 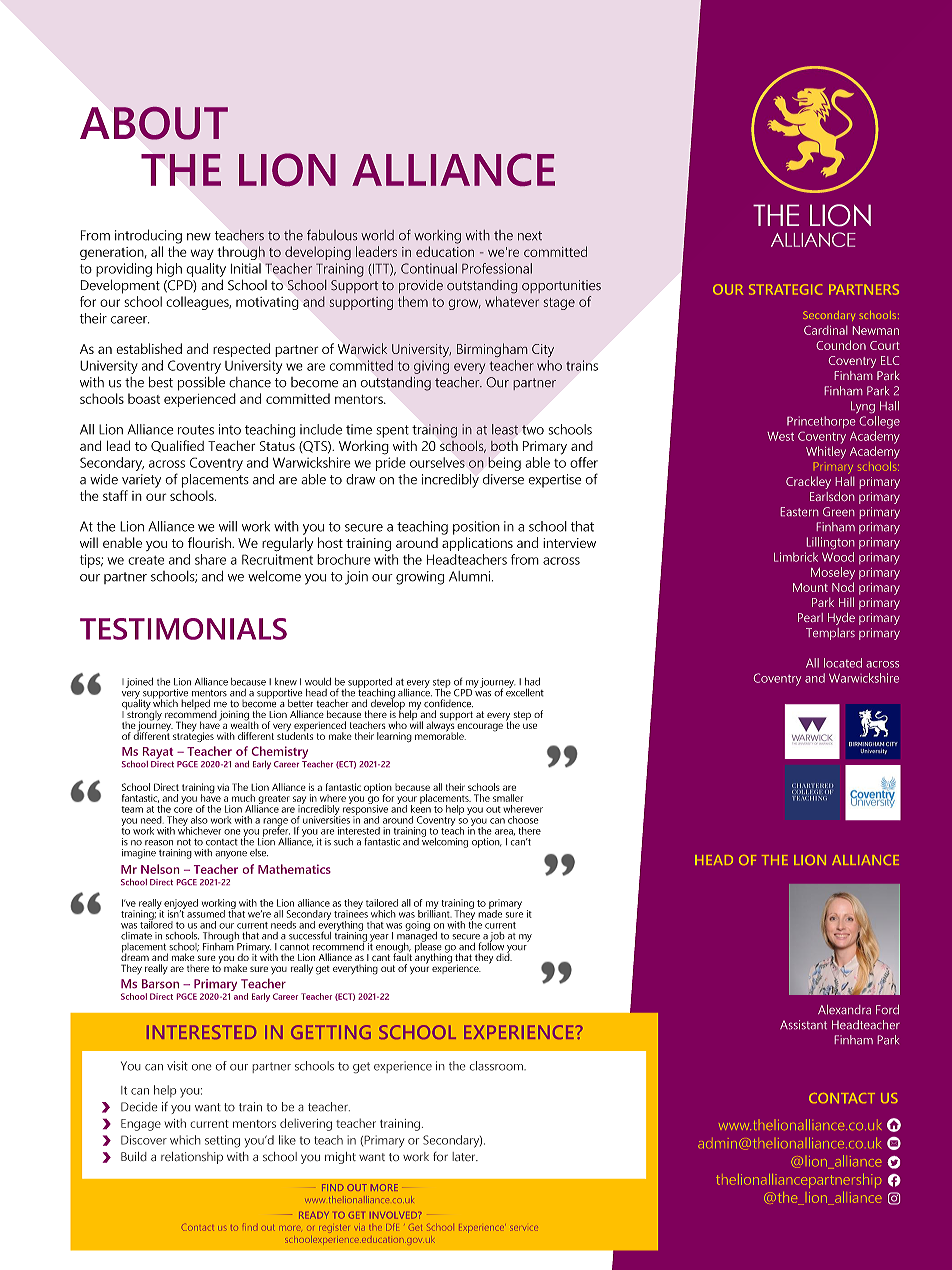 I want to click on diverse, so click(x=503, y=479).
